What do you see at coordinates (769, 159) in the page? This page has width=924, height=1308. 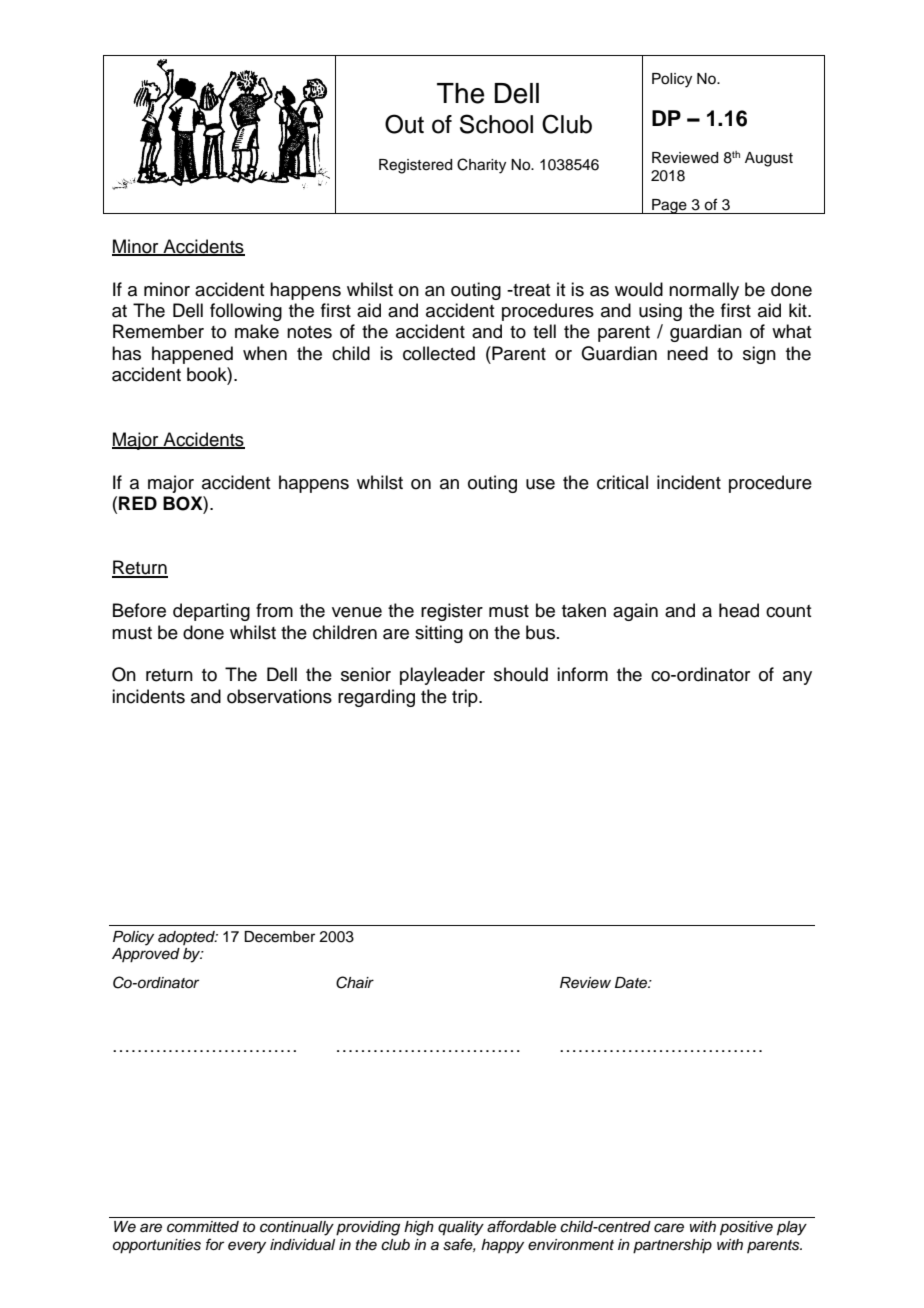 I see `August` at bounding box center [769, 159].
